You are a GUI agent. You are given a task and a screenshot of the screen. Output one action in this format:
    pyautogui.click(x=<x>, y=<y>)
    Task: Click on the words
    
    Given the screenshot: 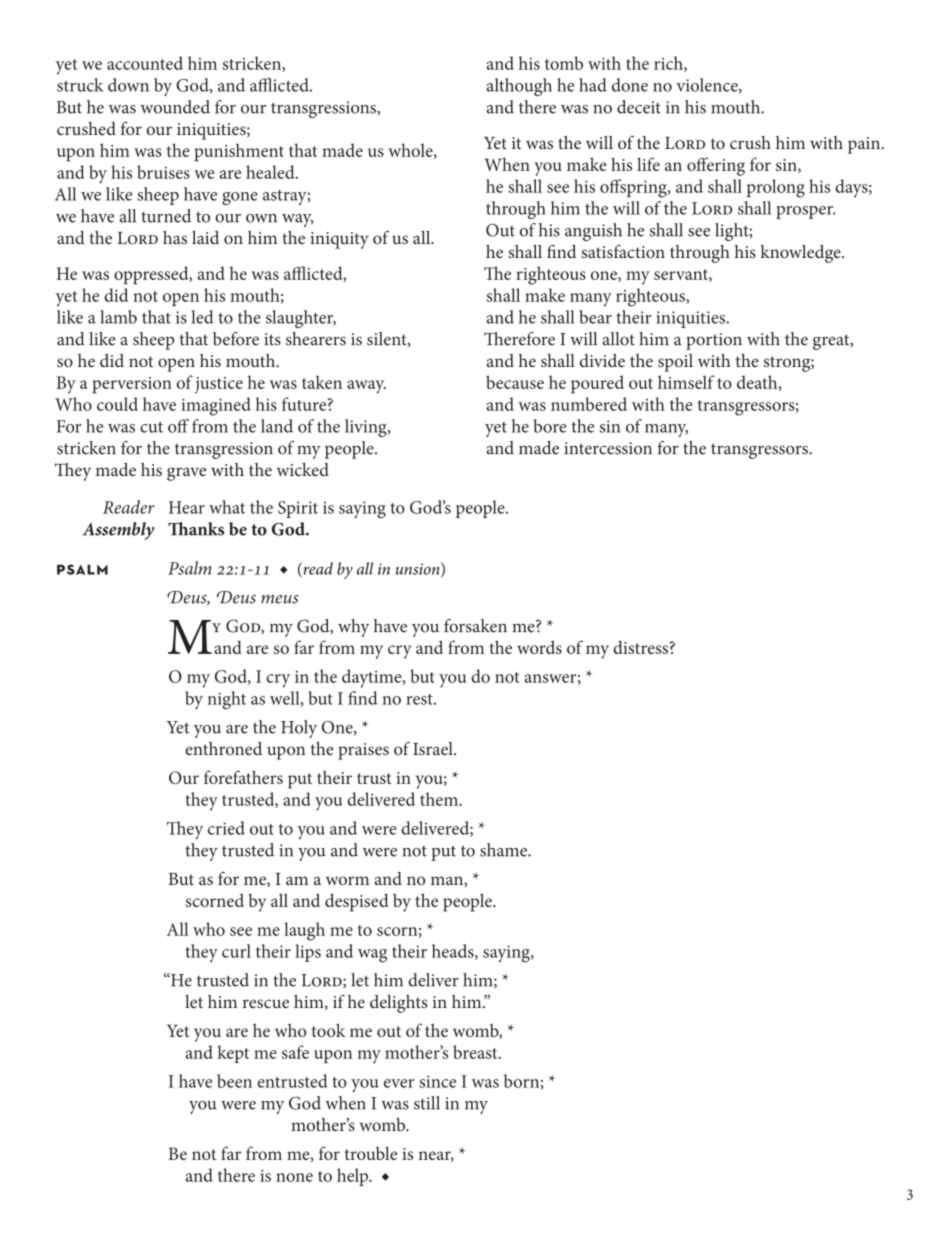 What is the action you would take?
    pyautogui.click(x=539, y=647)
